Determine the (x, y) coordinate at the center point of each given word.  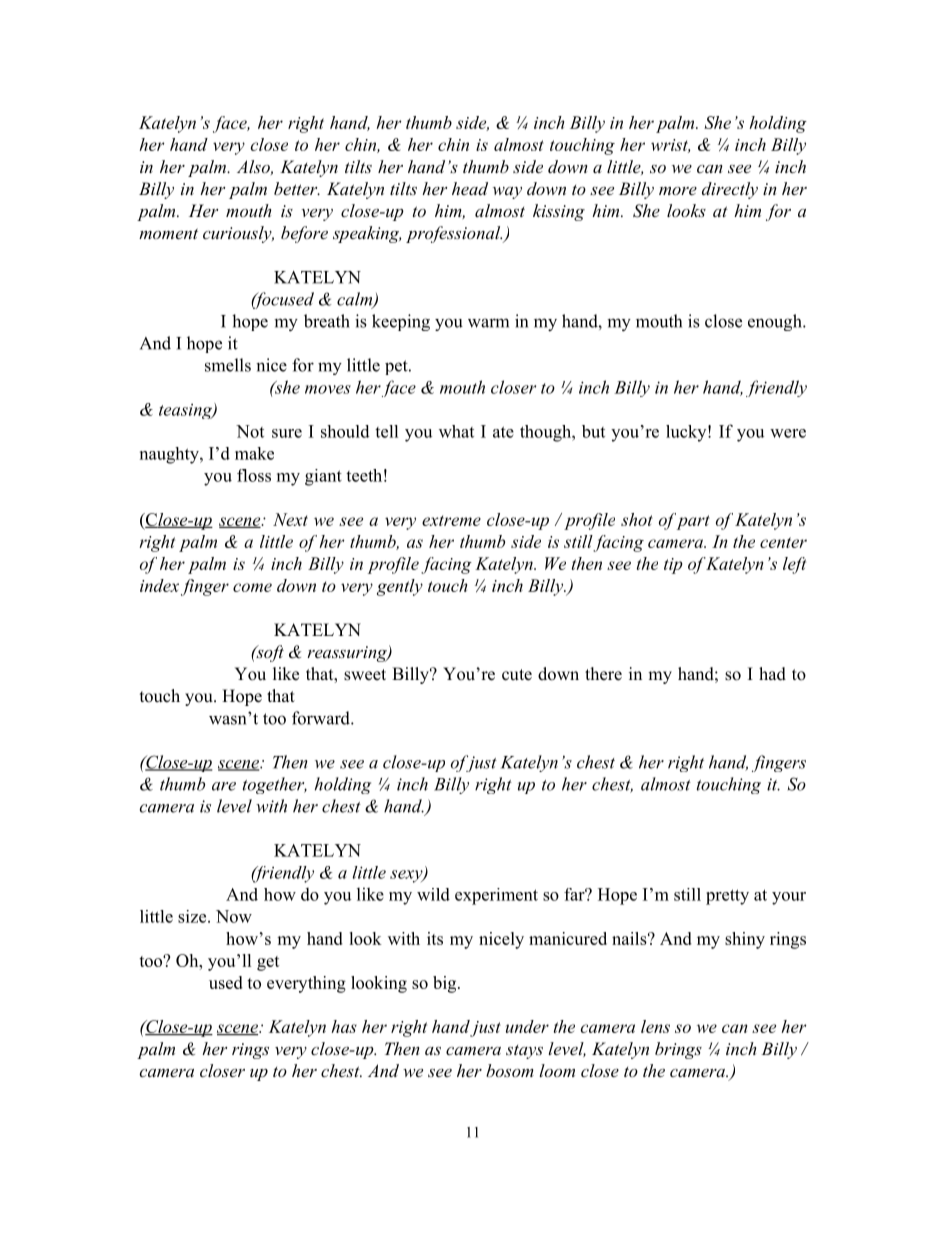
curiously (238, 234)
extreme (451, 520)
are (224, 786)
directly (730, 190)
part (693, 522)
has (344, 1026)
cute (517, 675)
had (772, 674)
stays (524, 1052)
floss (254, 475)
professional (454, 234)
